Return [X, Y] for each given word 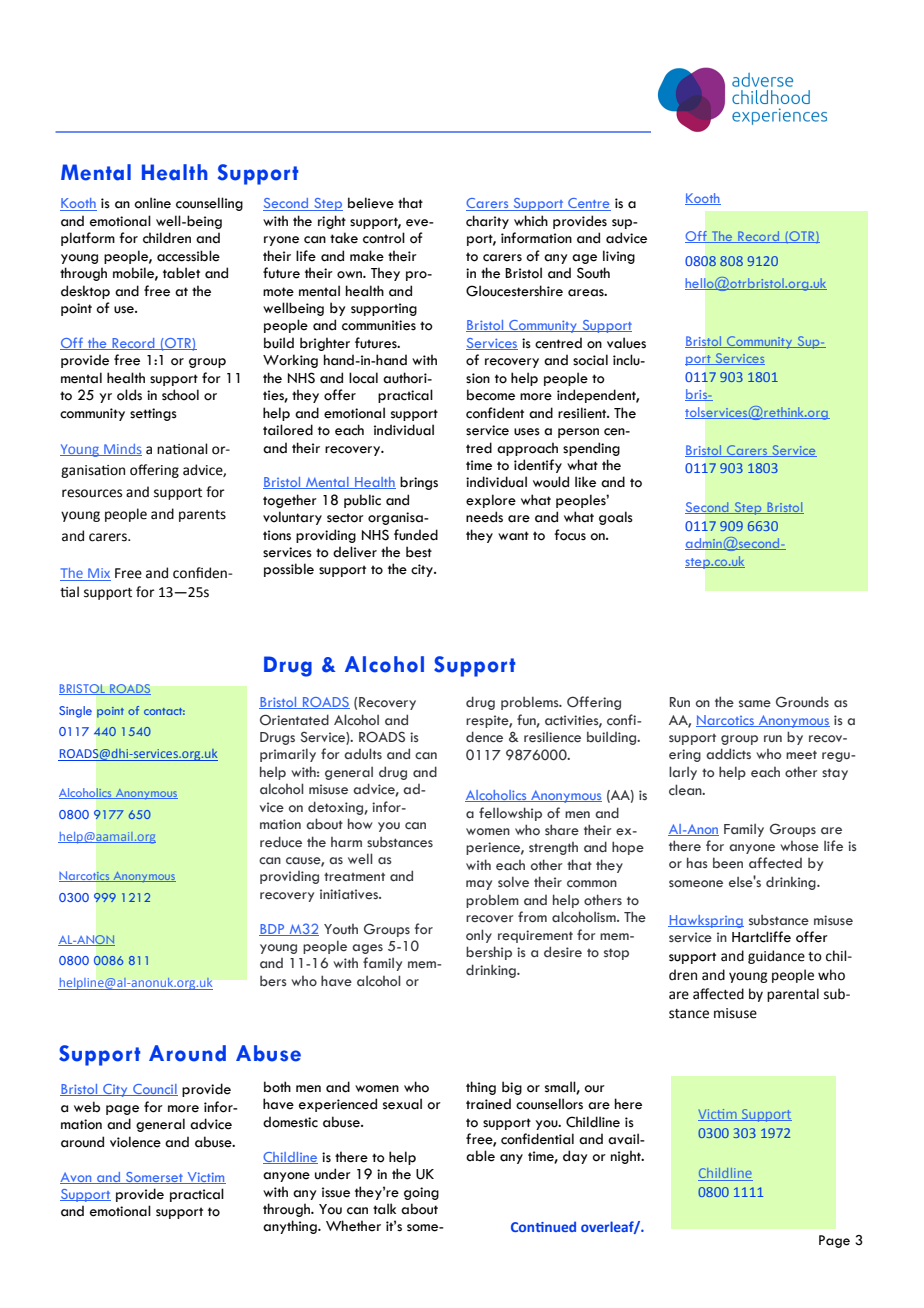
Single [75, 712]
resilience [552, 737]
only [479, 936]
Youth [341, 929]
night [627, 1157]
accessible [188, 256]
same [755, 704]
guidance [776, 957]
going [421, 1193]
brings [419, 483]
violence [135, 1142]
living [619, 257]
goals [616, 518]
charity [487, 222]
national [182, 449]
